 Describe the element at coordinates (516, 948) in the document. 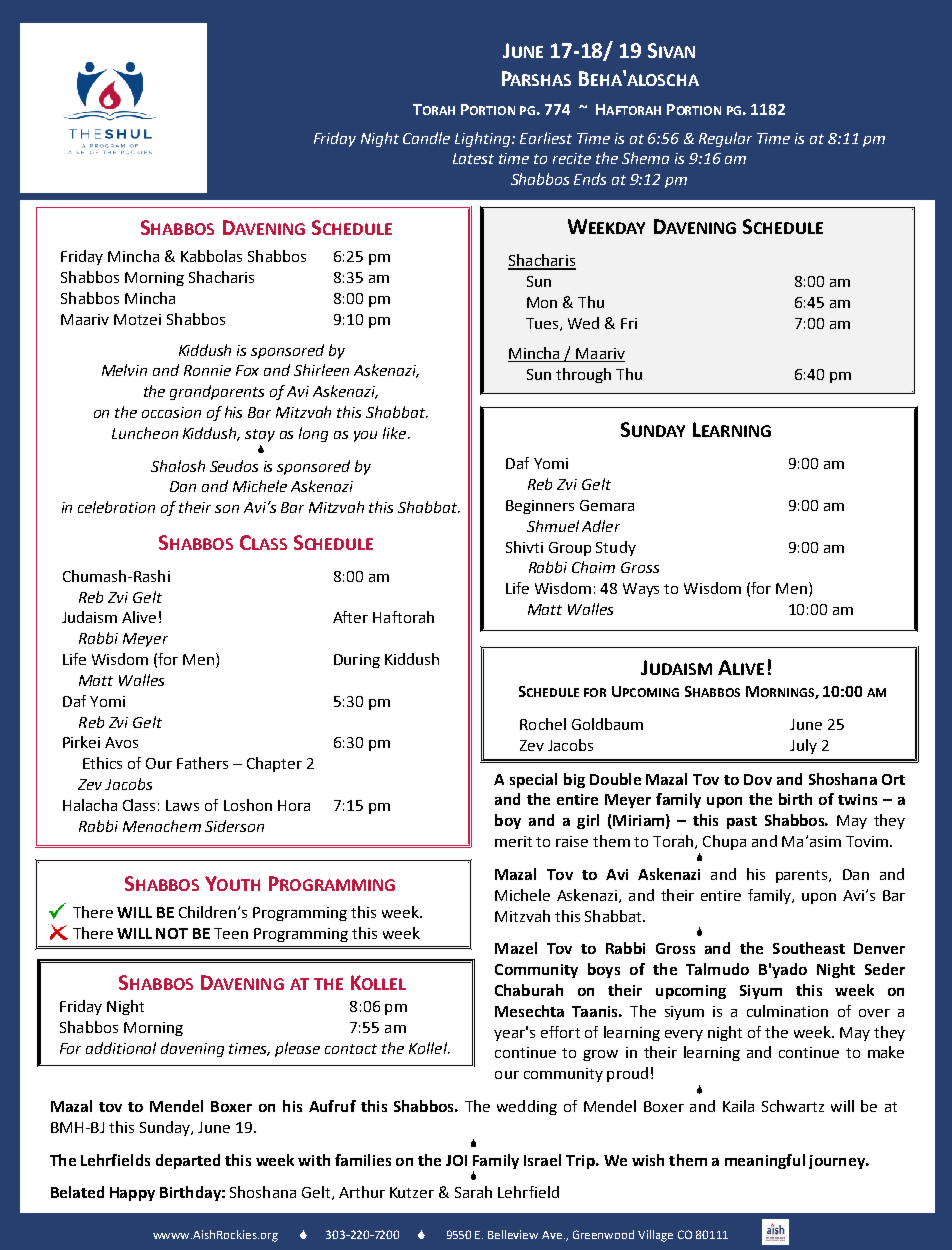

I see `Mazel` at that location.
